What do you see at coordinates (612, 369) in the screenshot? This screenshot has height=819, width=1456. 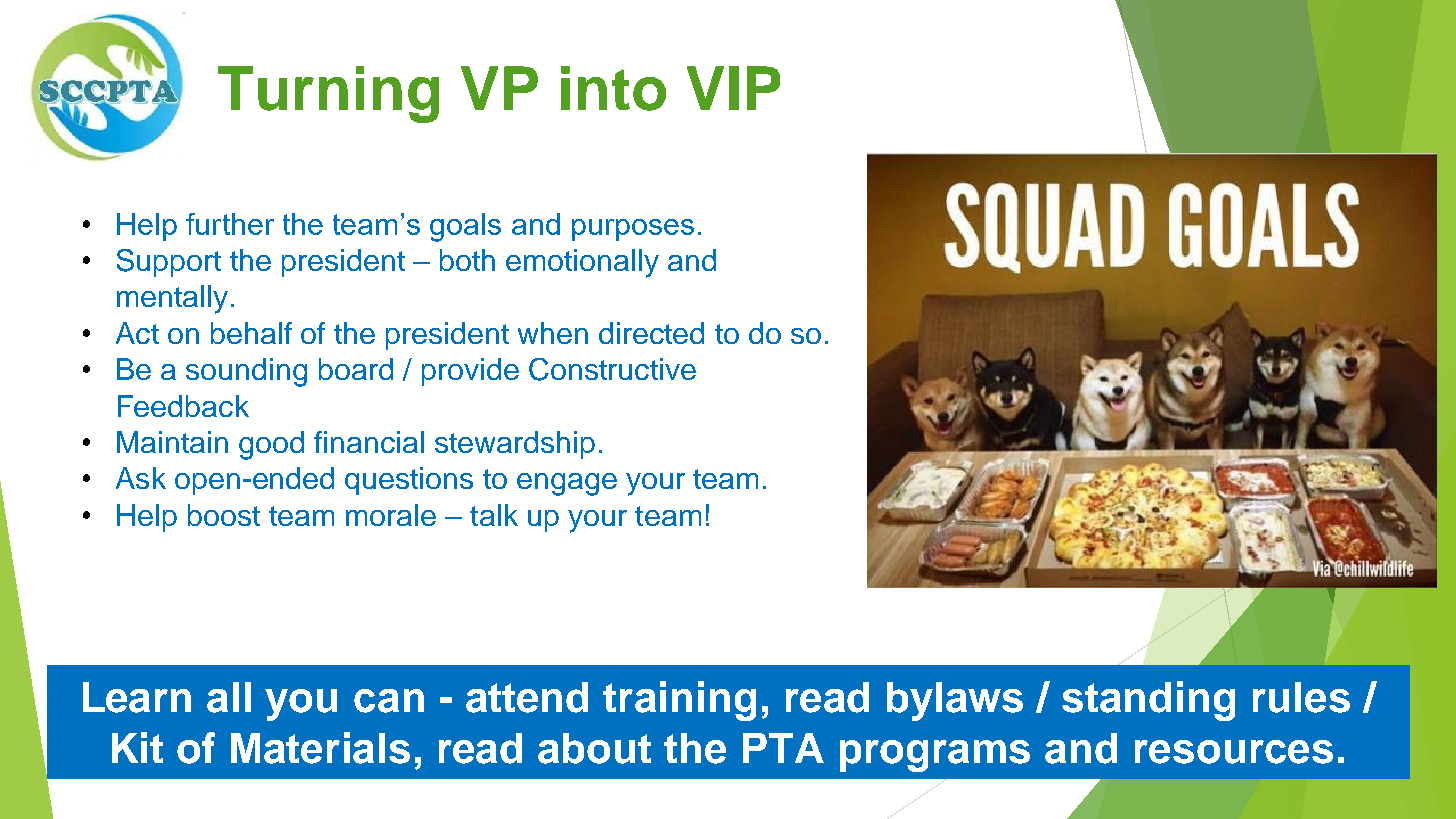 I see `Constructive` at bounding box center [612, 369].
